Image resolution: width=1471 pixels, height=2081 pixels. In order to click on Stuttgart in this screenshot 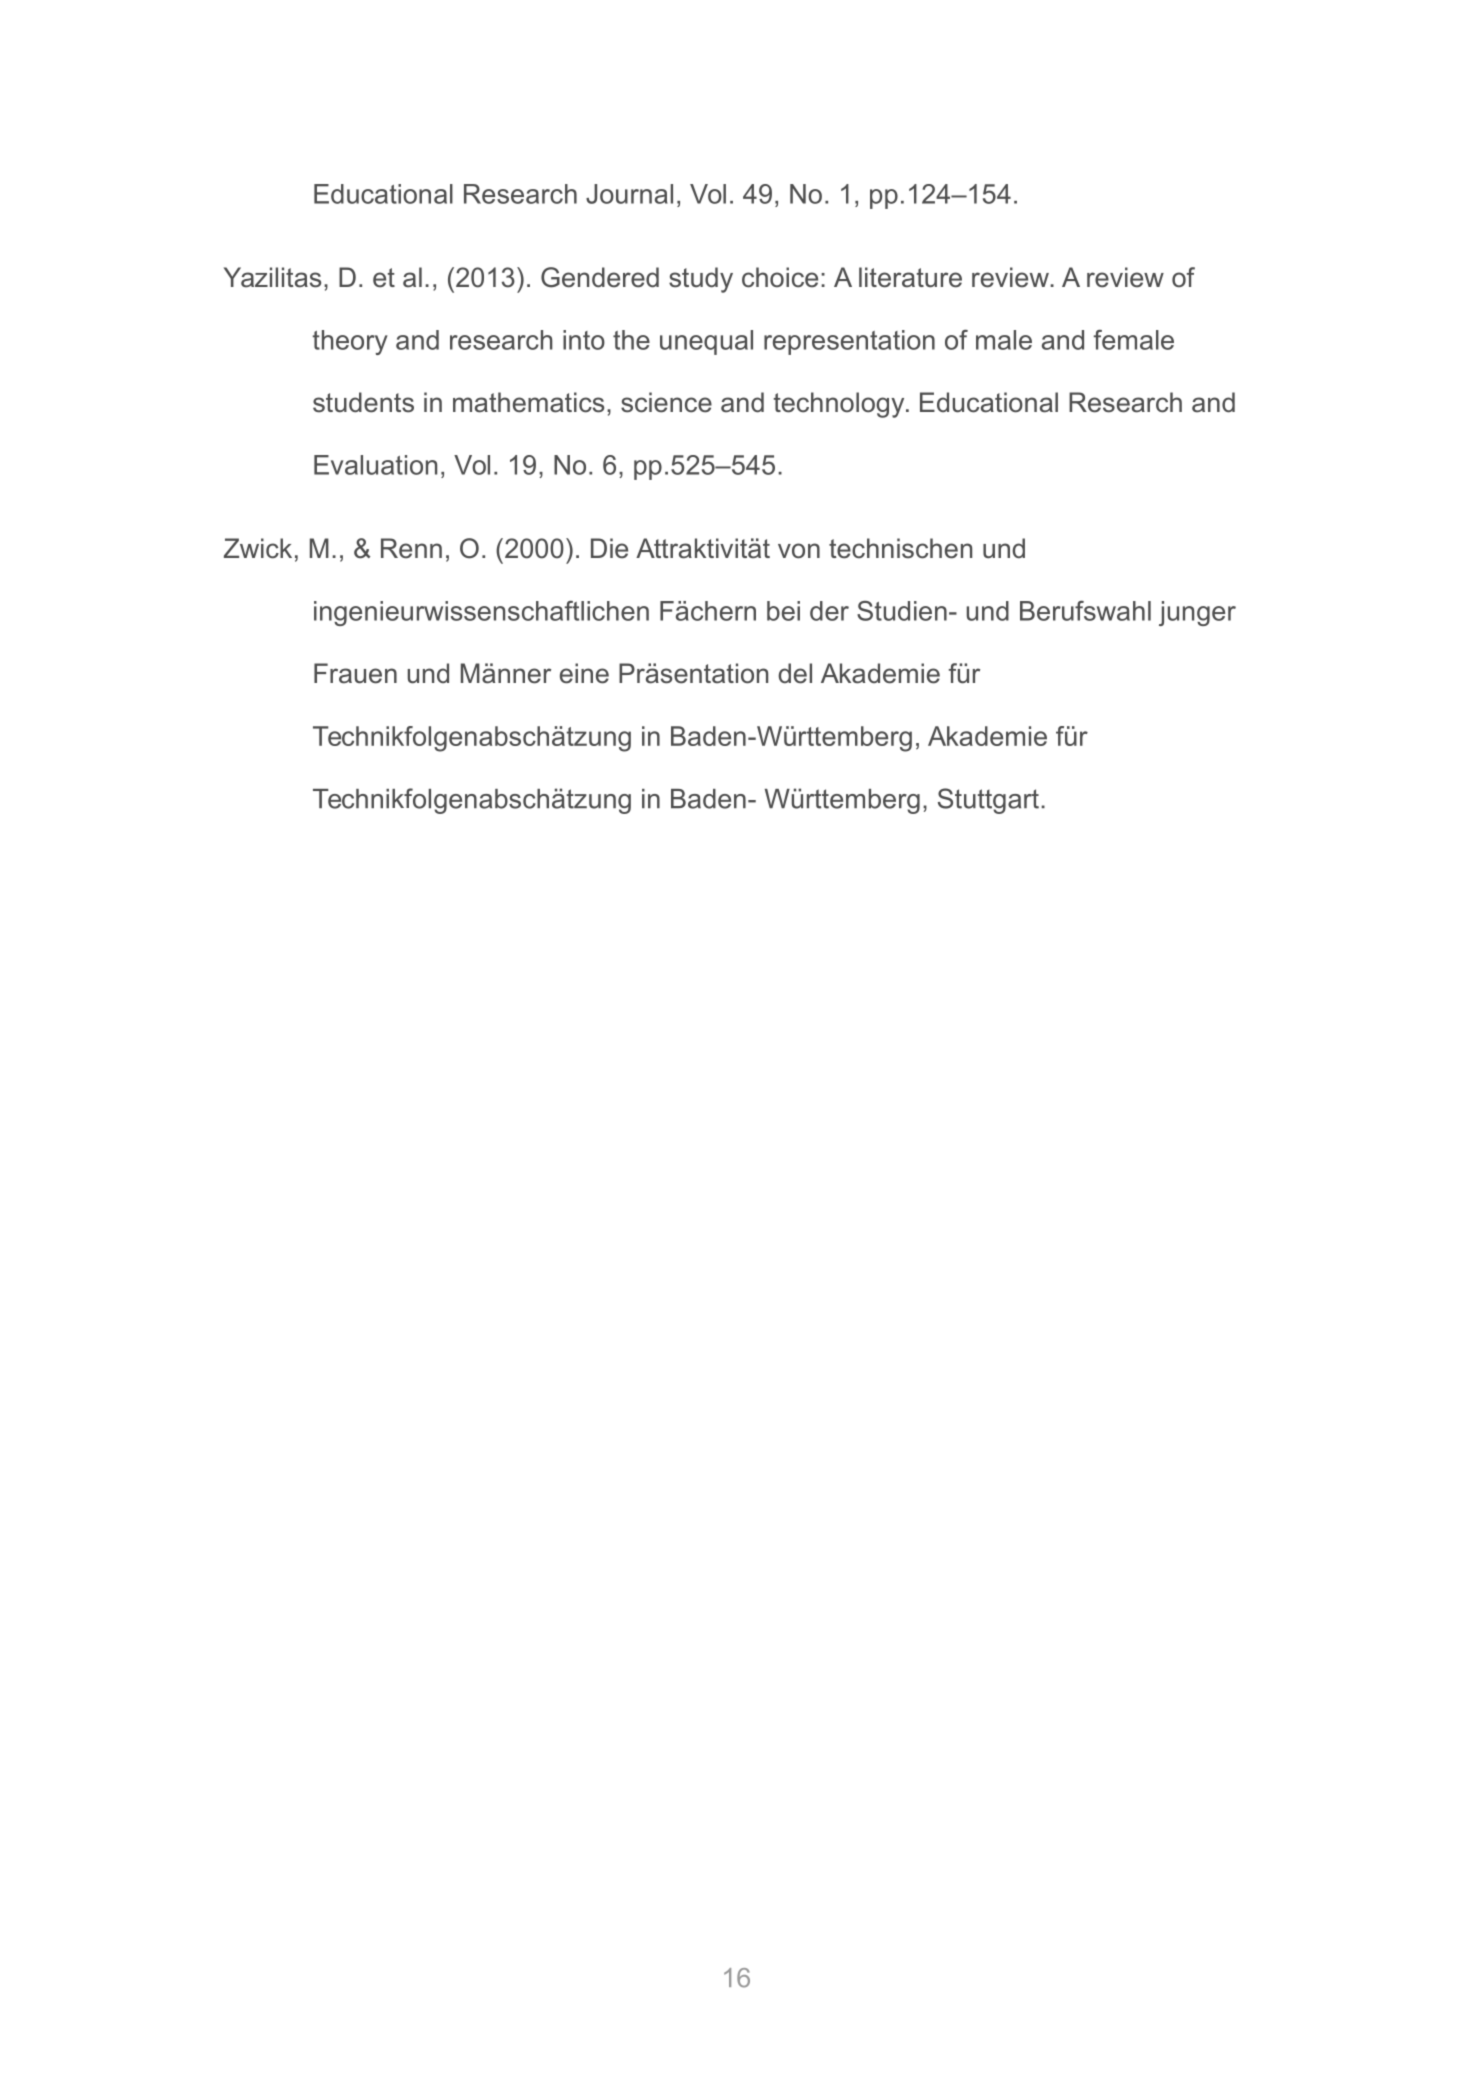, I will do `click(988, 801)`.
